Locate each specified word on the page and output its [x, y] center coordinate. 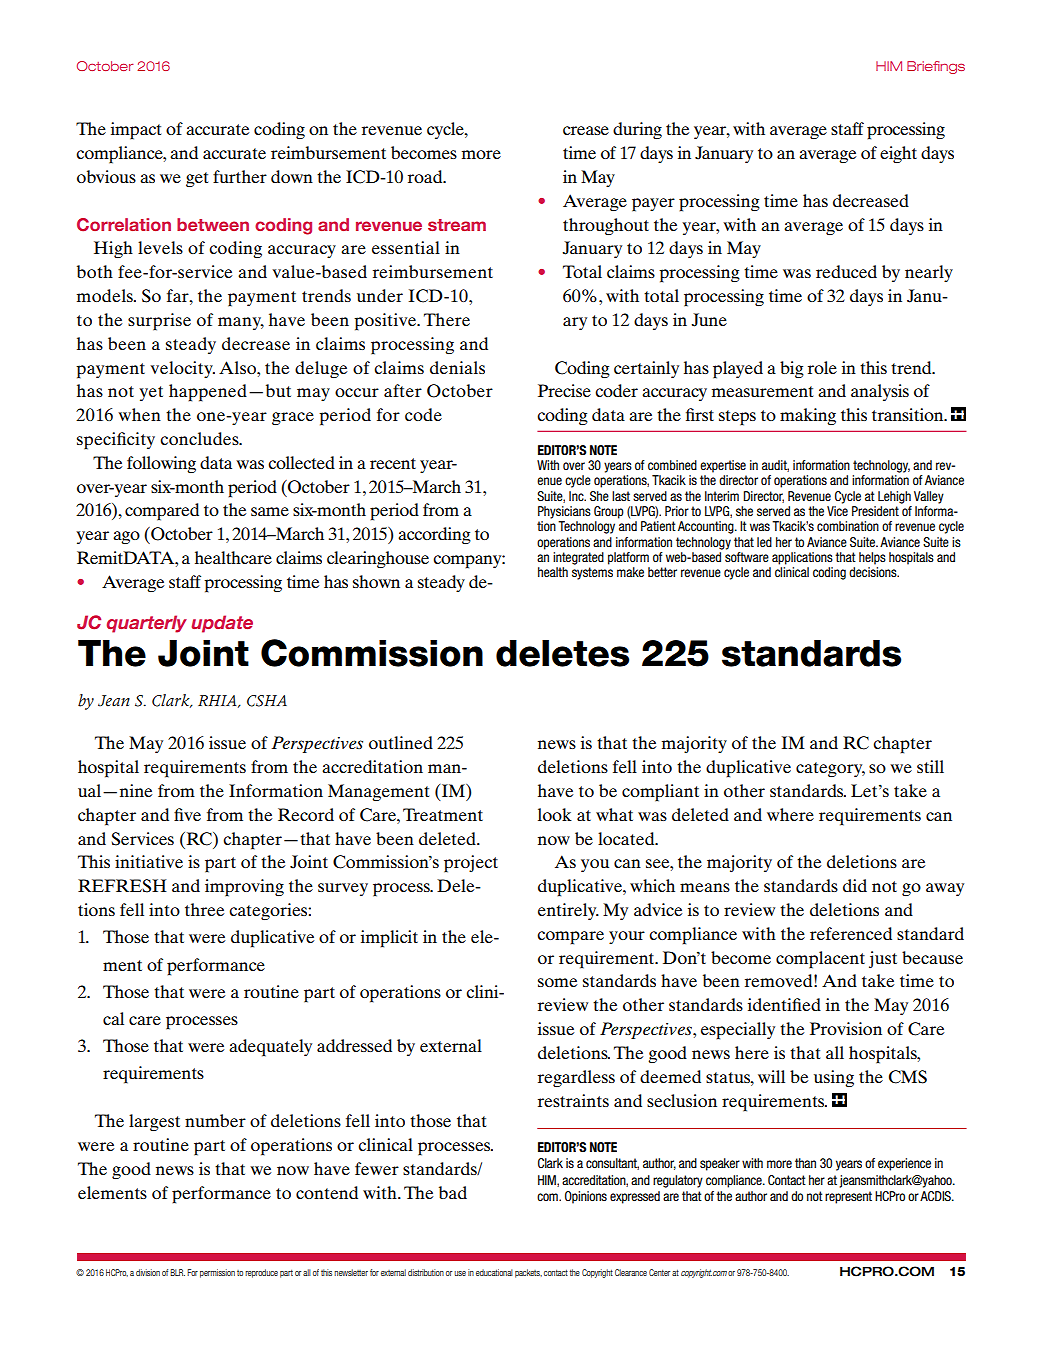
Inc [577, 496]
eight [898, 154]
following [161, 464]
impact [136, 131]
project [471, 864]
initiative [149, 861]
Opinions [586, 1197]
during [637, 130]
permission [217, 1273]
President [875, 511]
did [855, 885]
